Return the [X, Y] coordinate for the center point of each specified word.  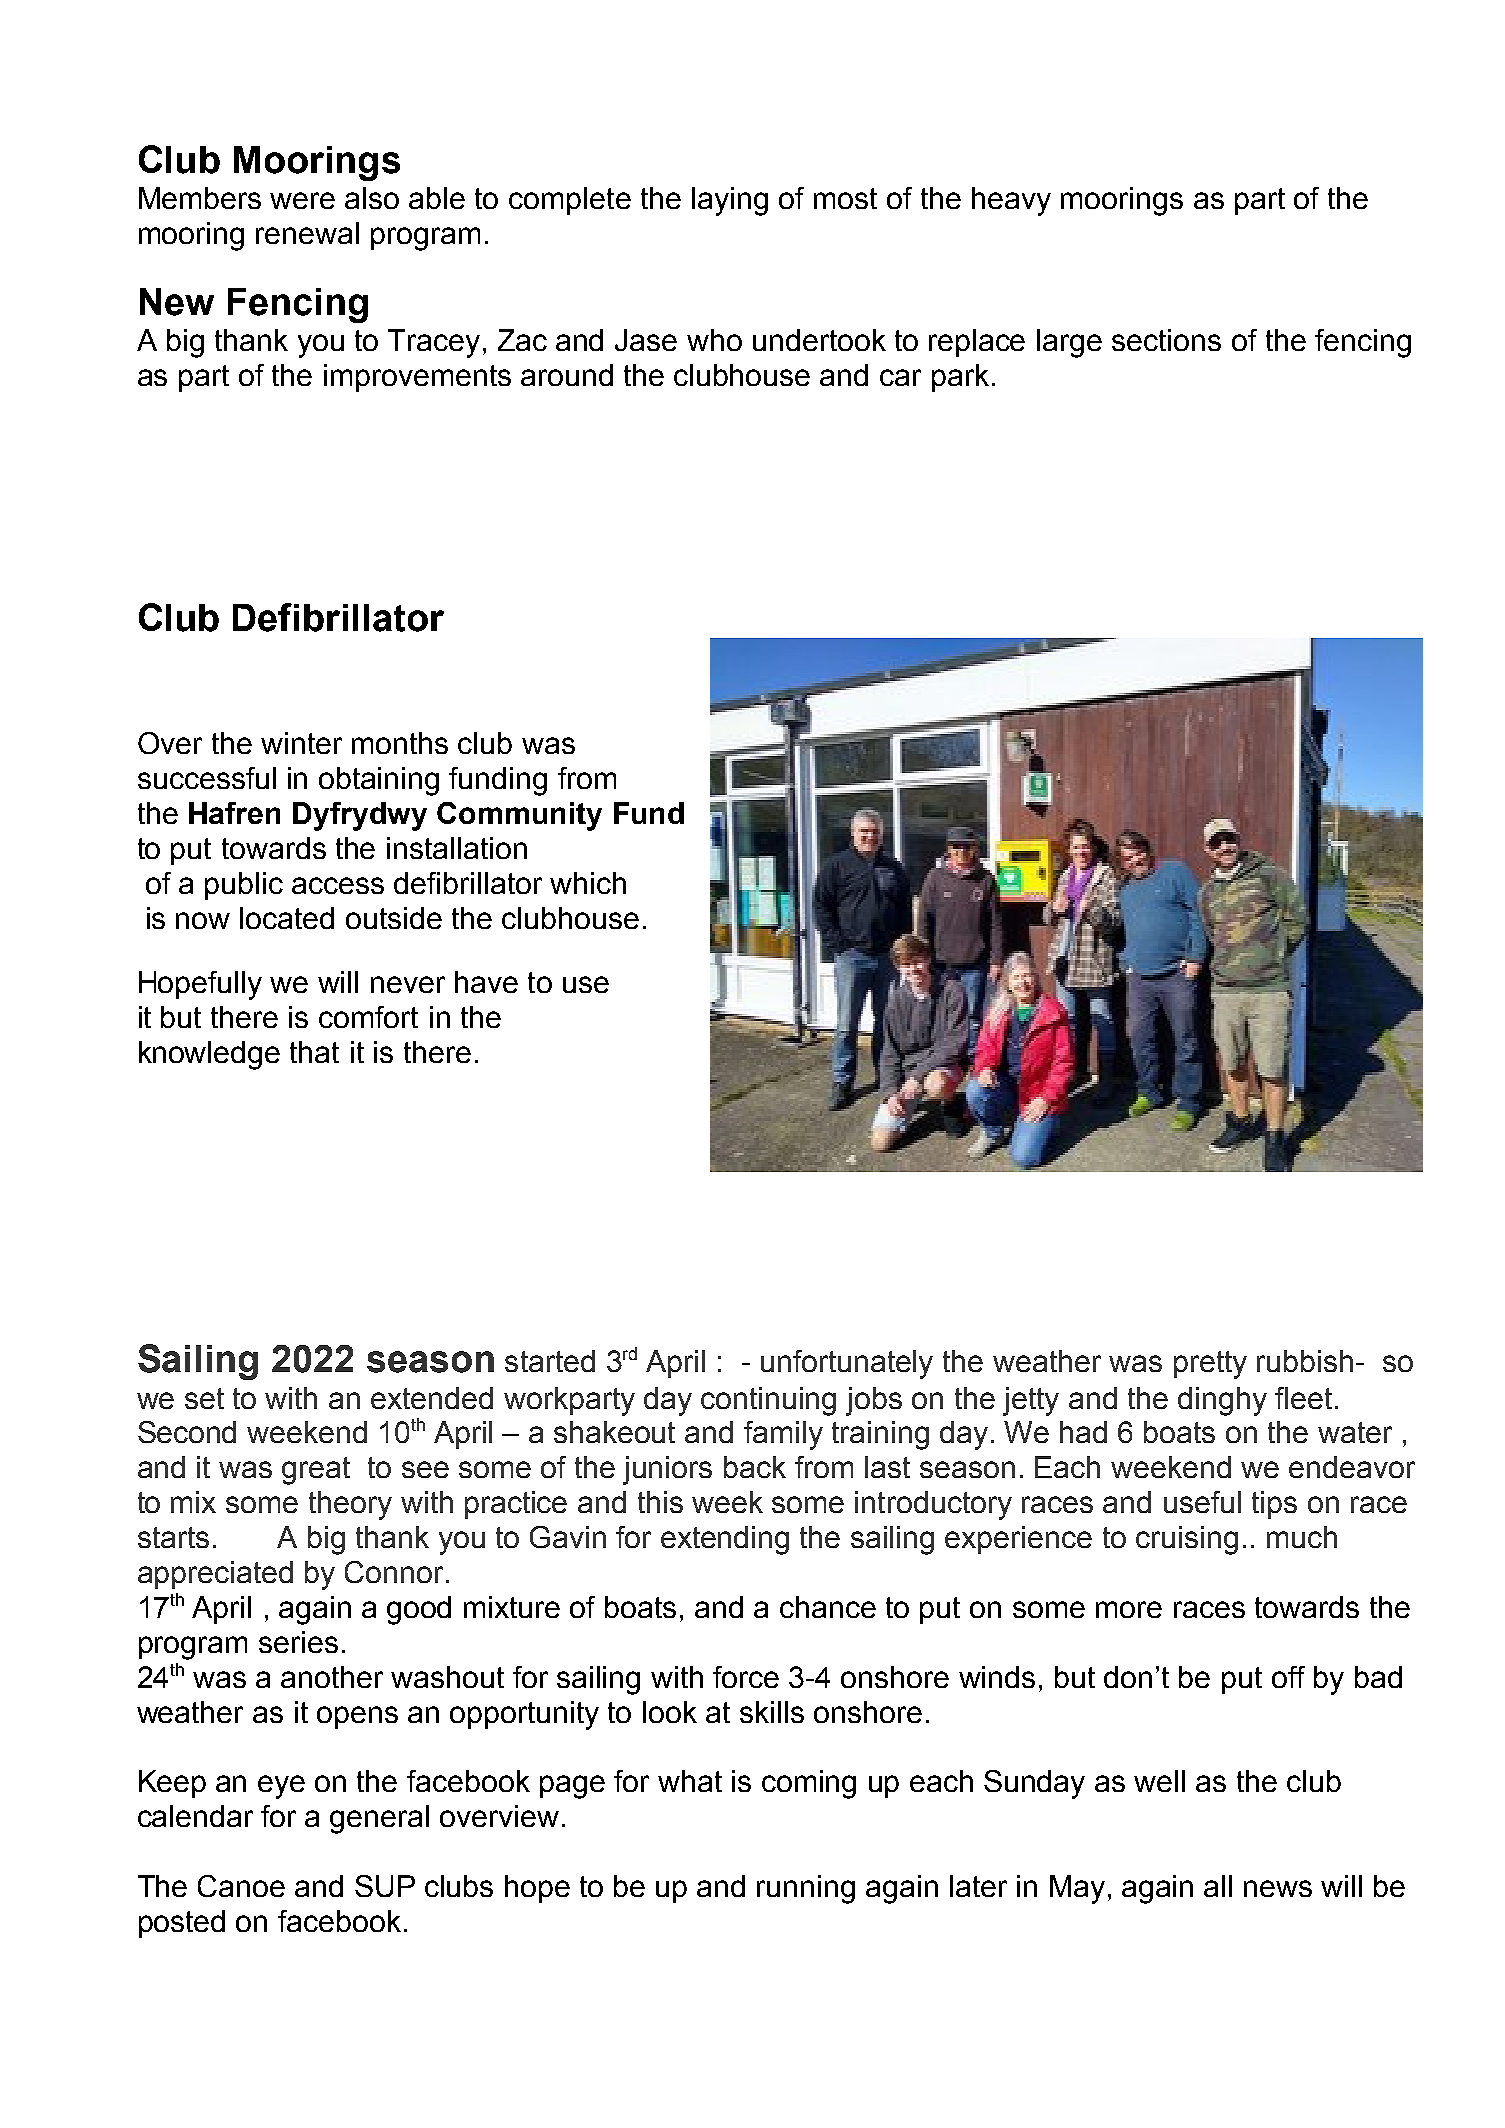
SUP [385, 1886]
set [204, 1398]
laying [730, 201]
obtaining [379, 781]
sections [1166, 340]
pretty [1210, 1365]
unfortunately [847, 1364]
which [588, 883]
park [960, 378]
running [806, 1889]
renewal [307, 233]
